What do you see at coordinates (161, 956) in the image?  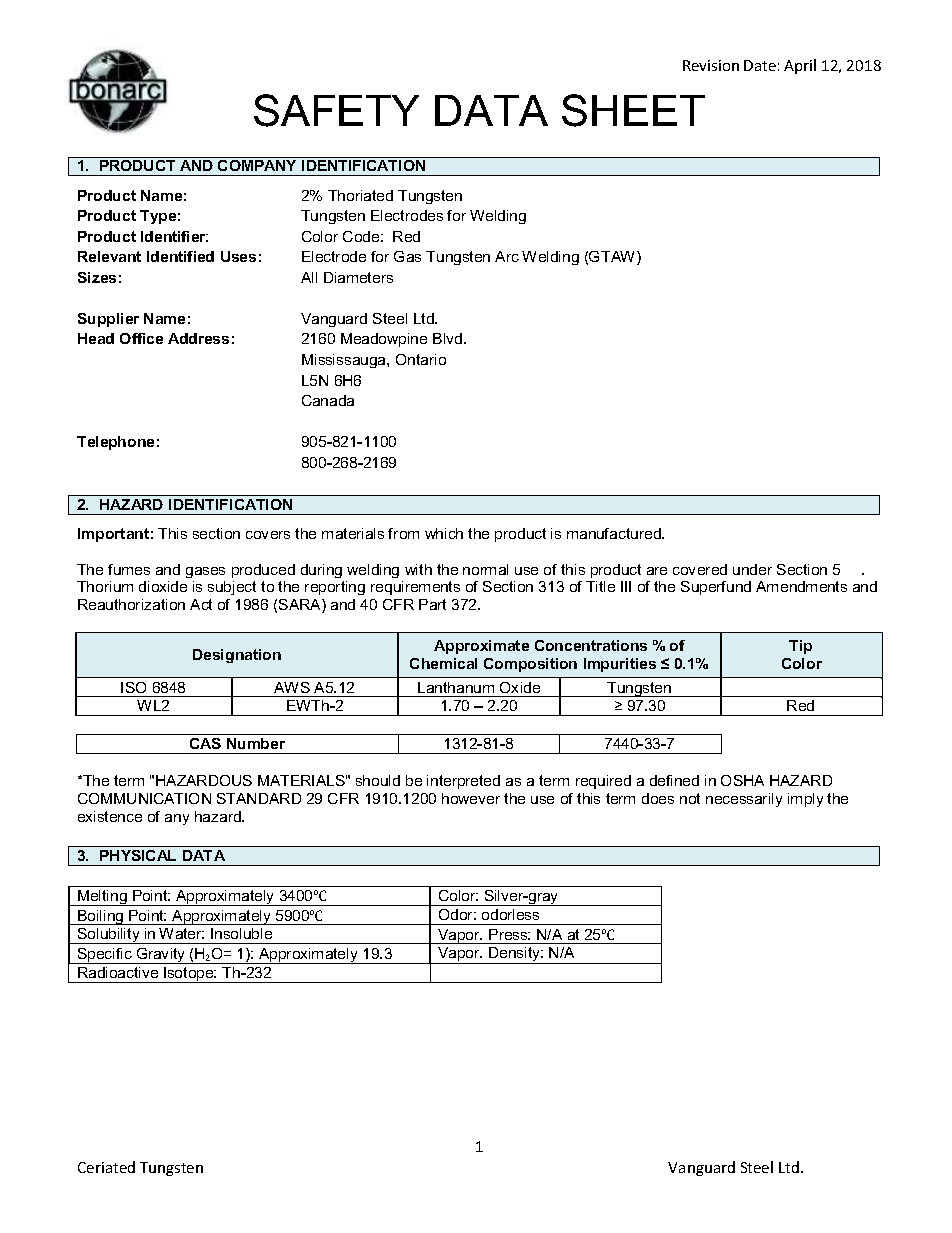 I see `Gravity` at bounding box center [161, 956].
